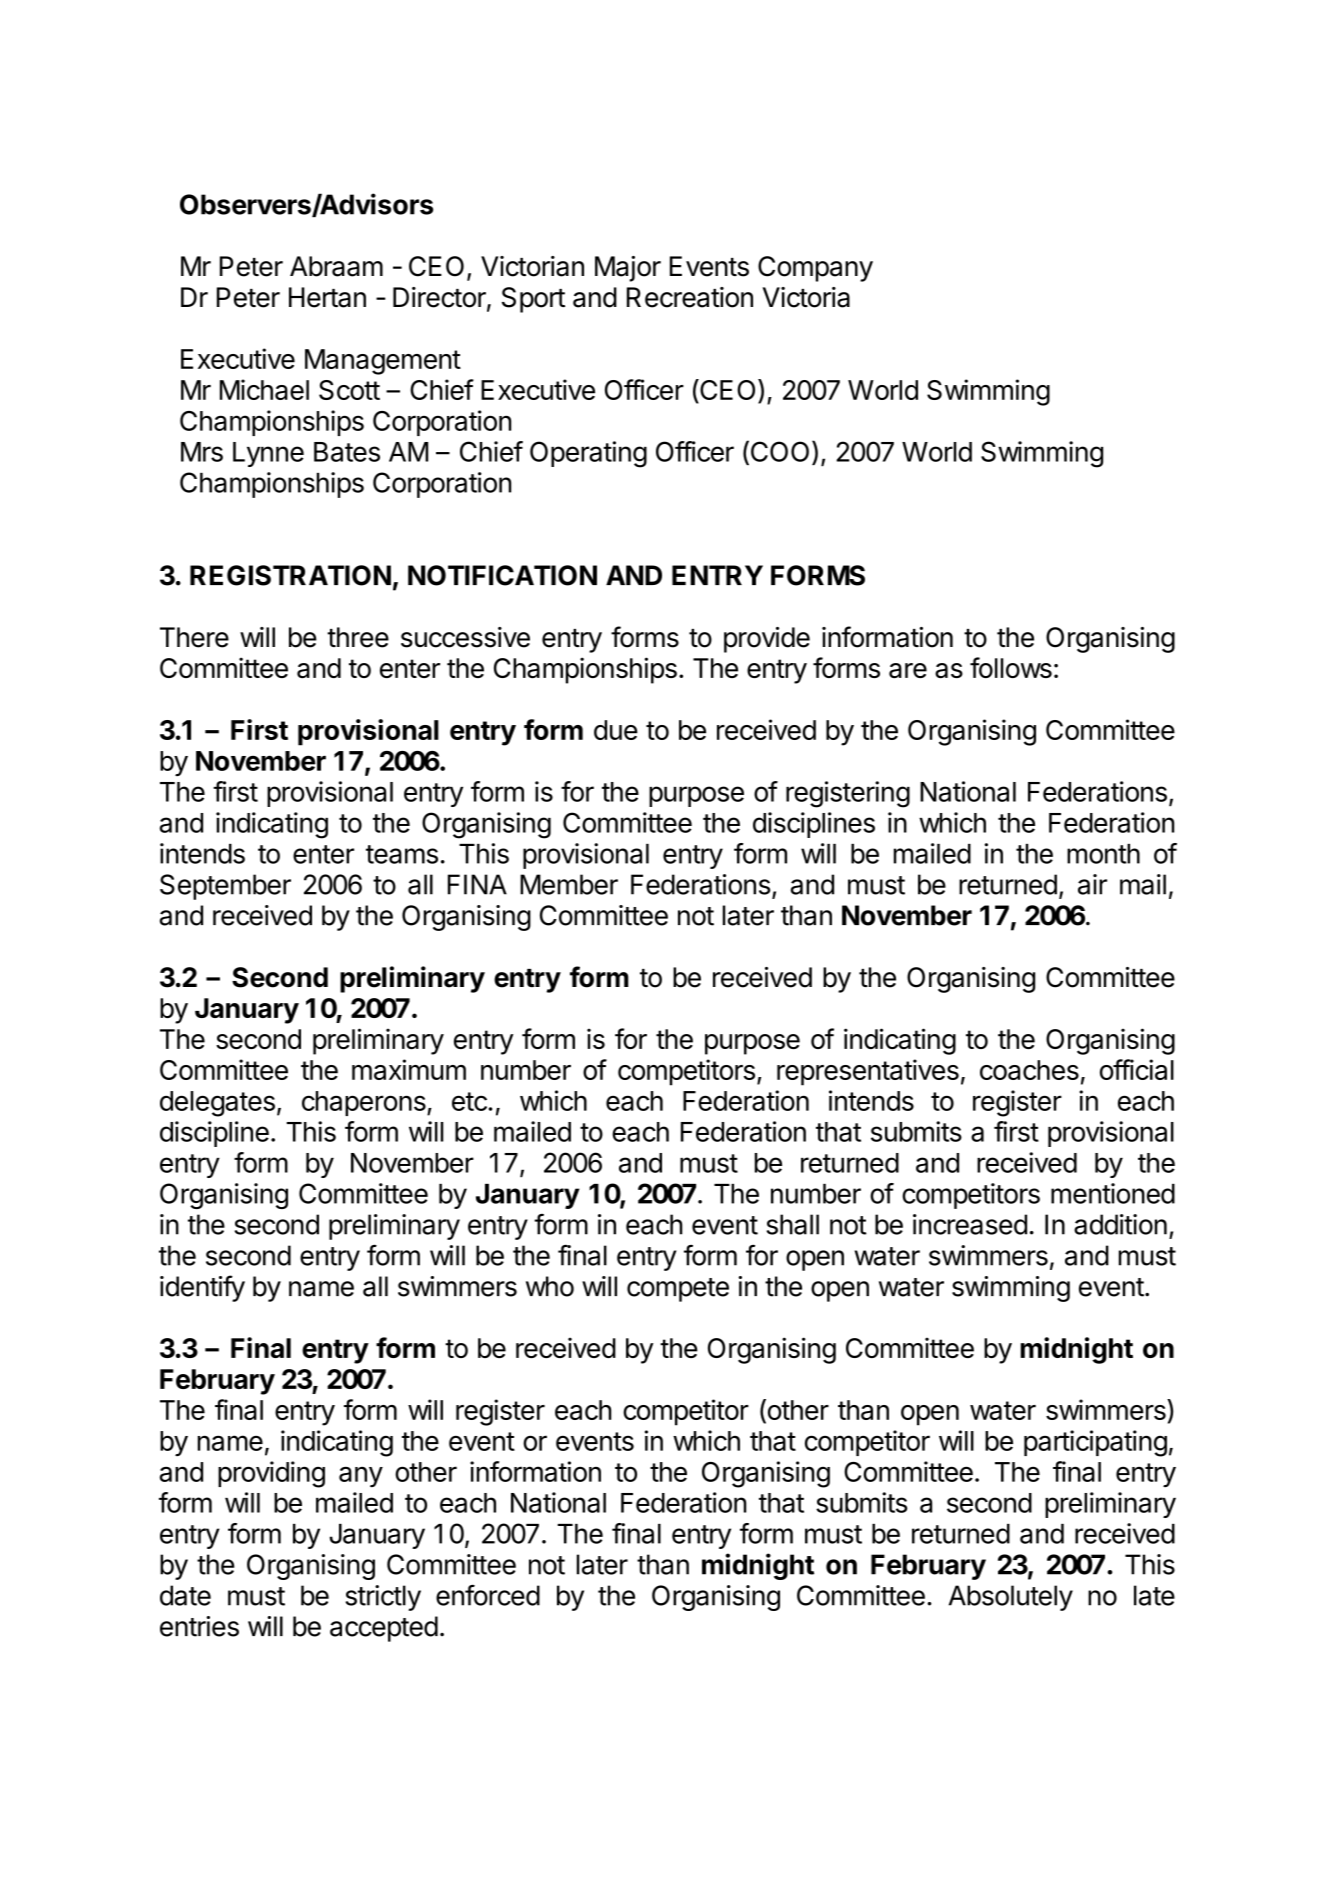 This page has height=1886, width=1333. I want to click on Recreation, so click(690, 297).
